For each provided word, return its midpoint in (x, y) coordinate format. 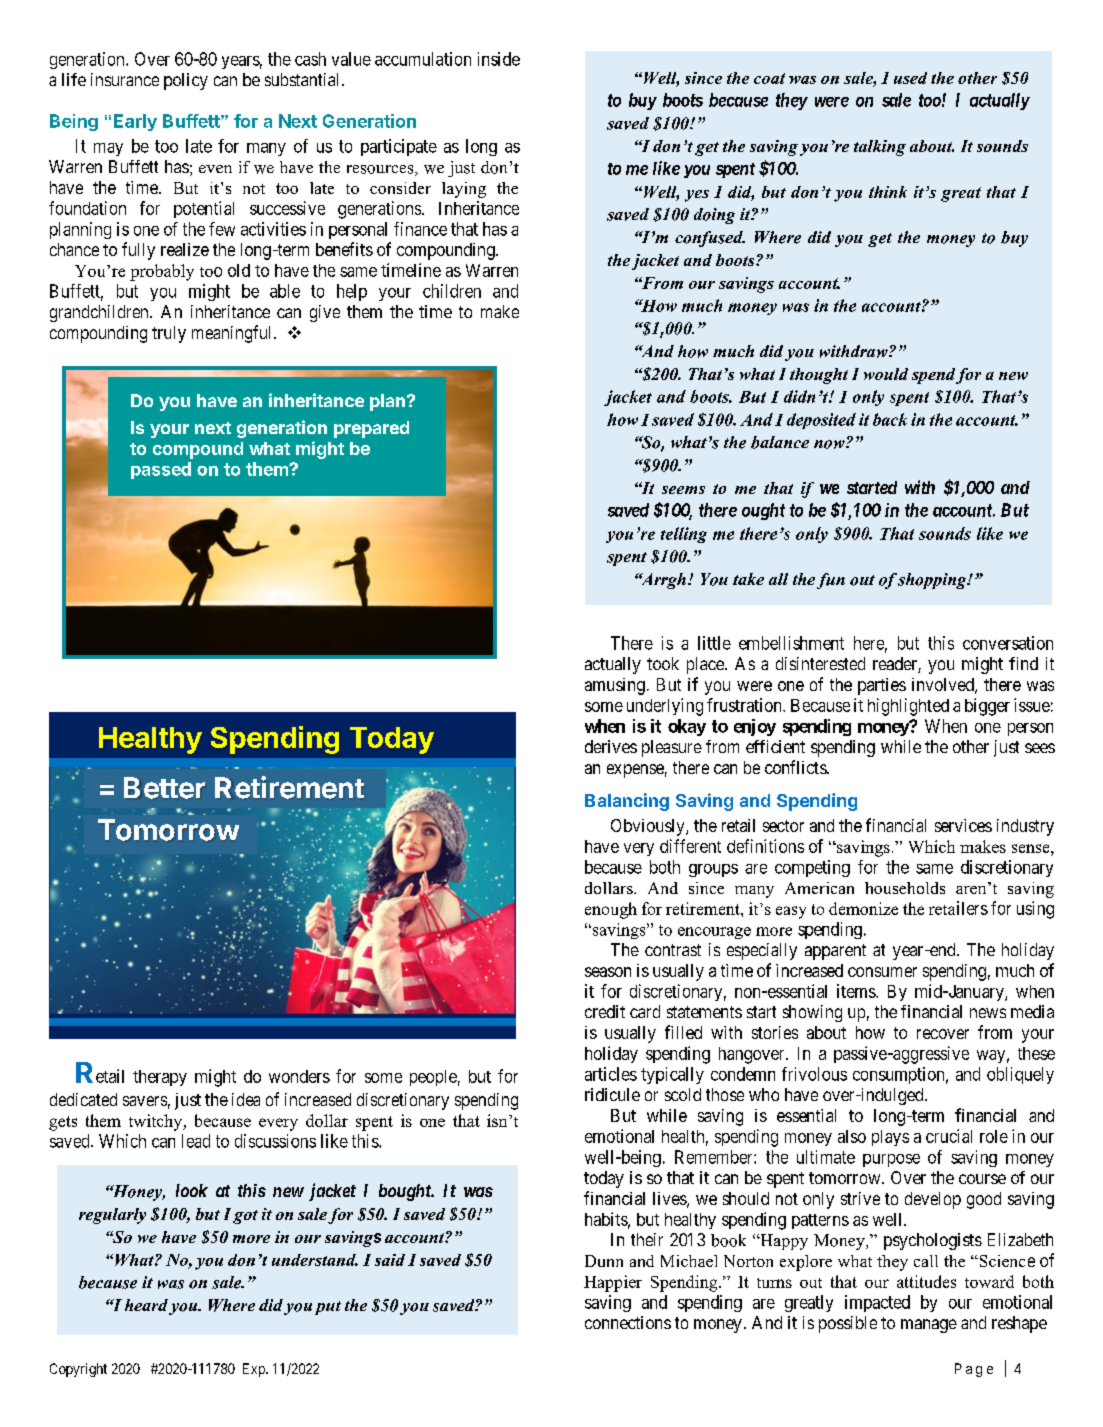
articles (611, 1074)
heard (146, 1305)
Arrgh (662, 581)
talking (880, 148)
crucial (949, 1136)
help (352, 292)
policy (186, 81)
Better (164, 788)
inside (499, 59)
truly (169, 334)
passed (161, 470)
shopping (933, 581)
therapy (160, 1078)
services (963, 825)
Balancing (627, 802)
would (886, 374)
